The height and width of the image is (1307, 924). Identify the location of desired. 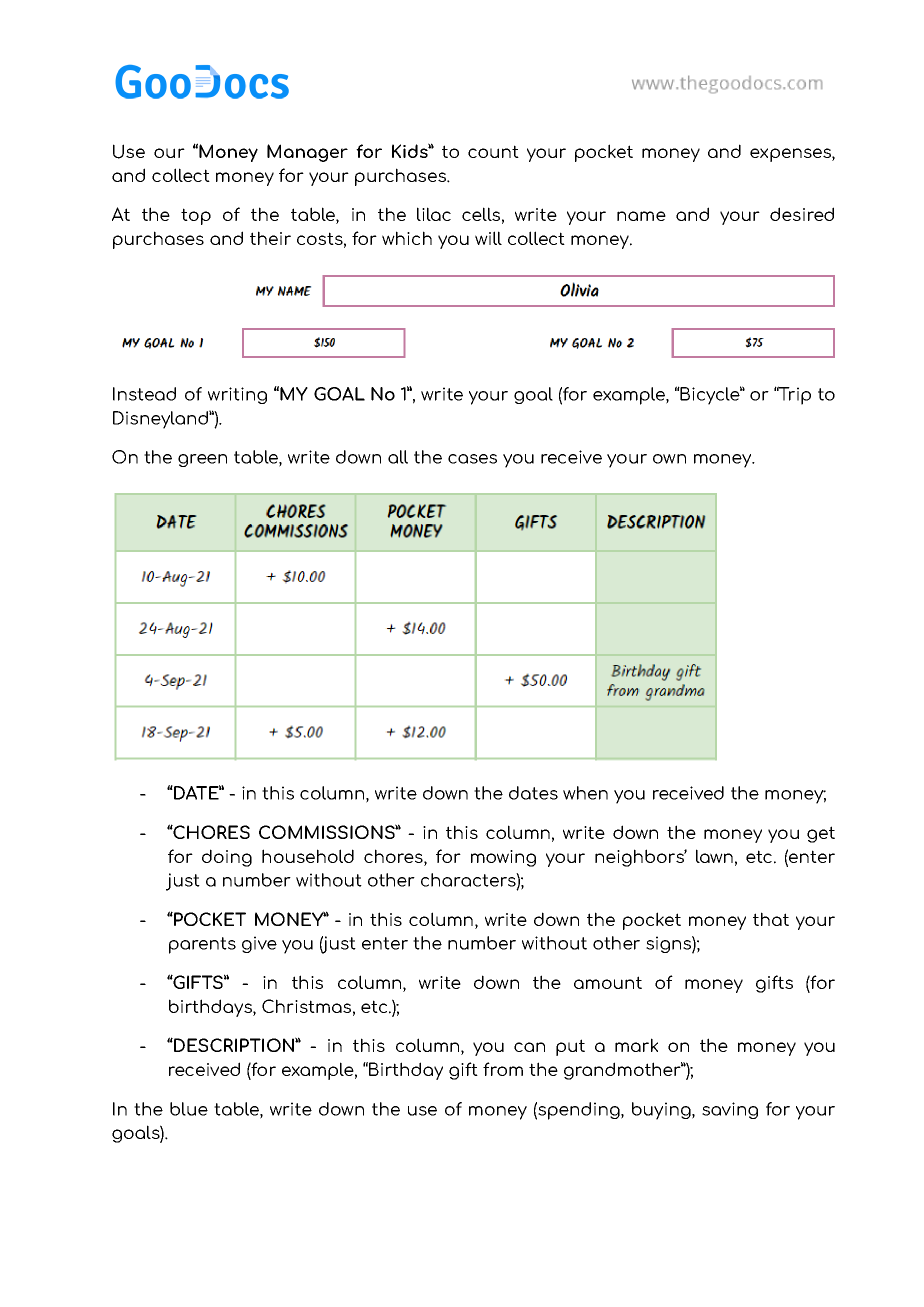
(802, 214).
